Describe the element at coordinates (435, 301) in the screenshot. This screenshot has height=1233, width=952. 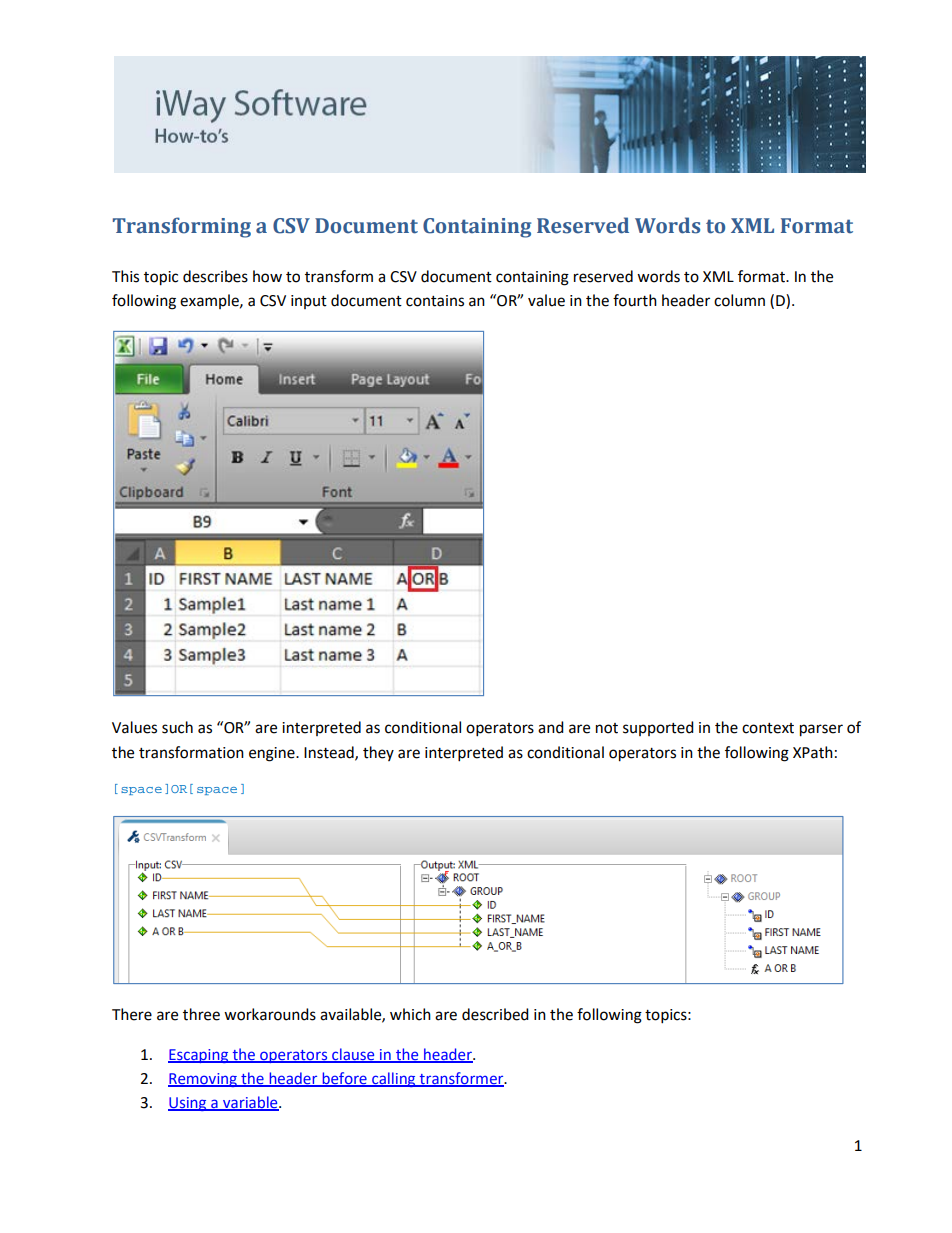
I see `contains` at that location.
